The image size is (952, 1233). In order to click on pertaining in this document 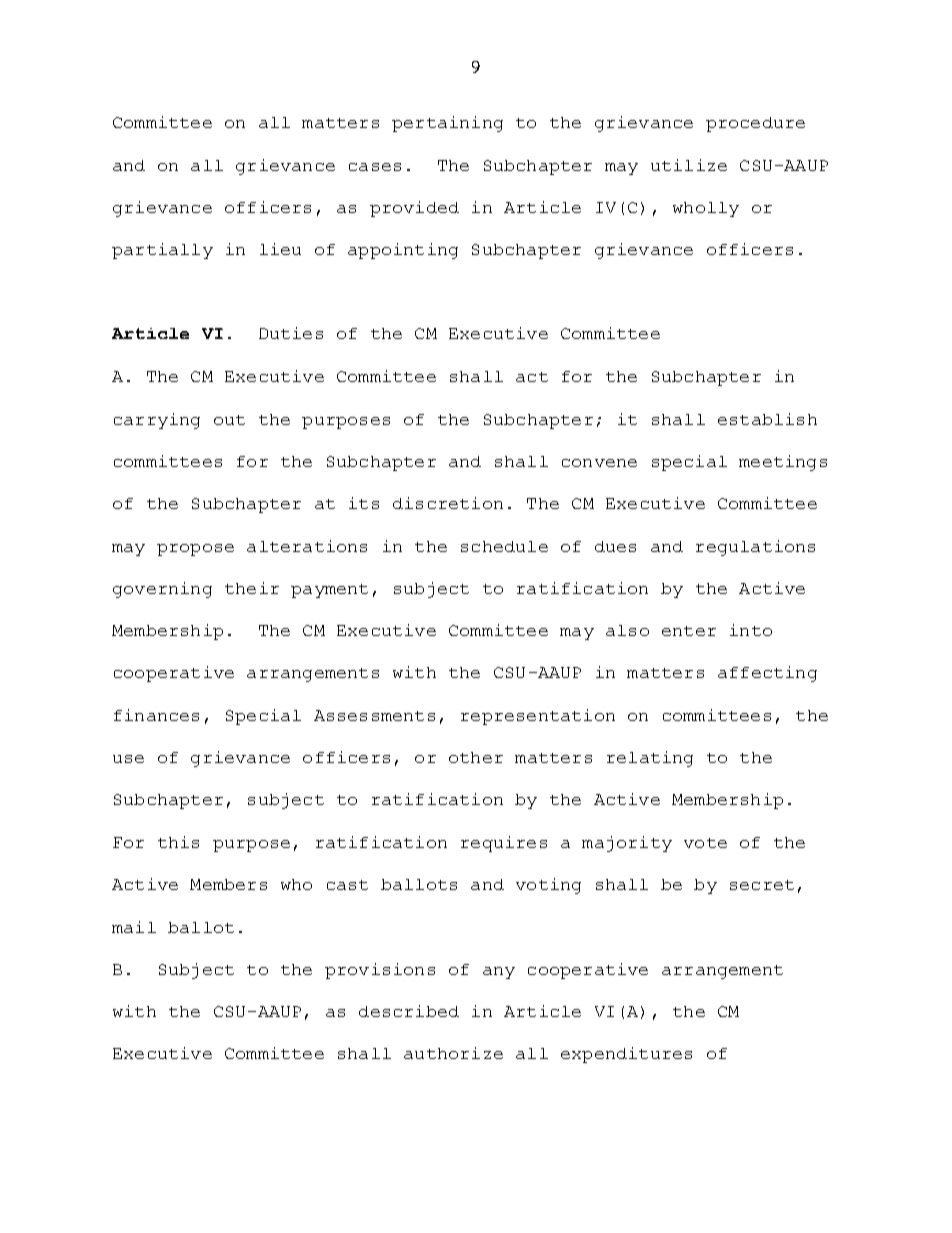, I will do `click(447, 124)`.
